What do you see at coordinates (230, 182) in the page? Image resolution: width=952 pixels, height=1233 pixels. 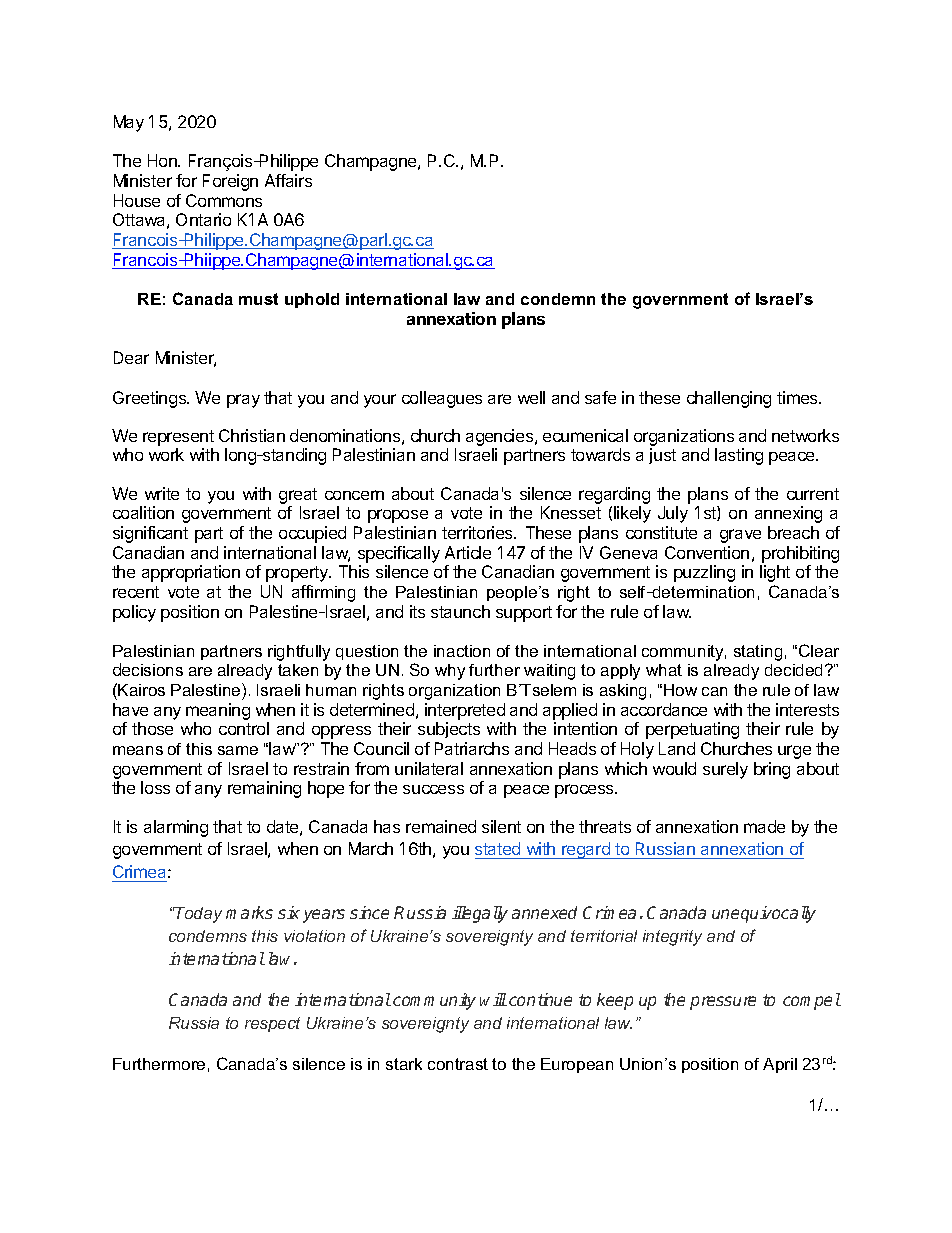 I see `Foreign` at bounding box center [230, 182].
